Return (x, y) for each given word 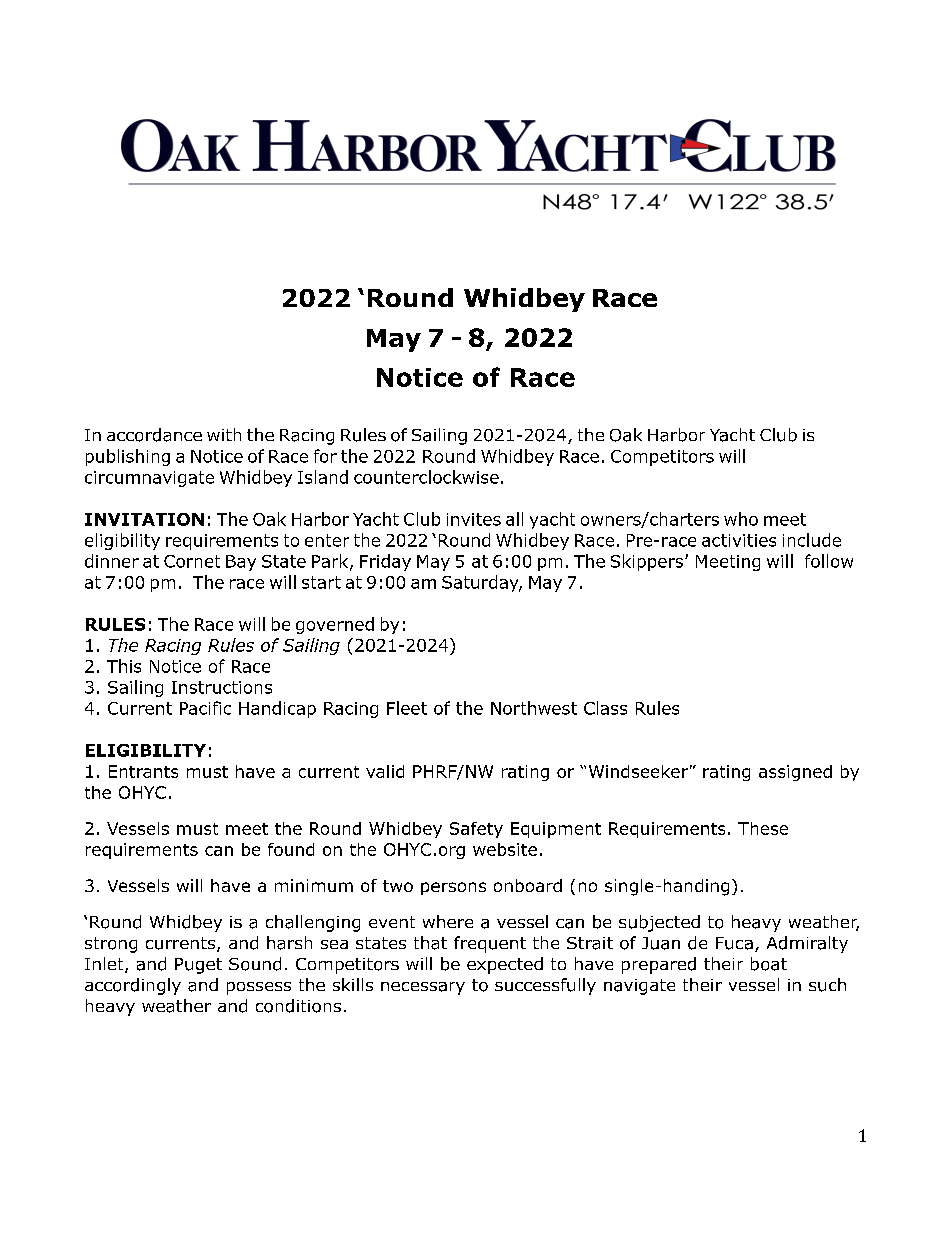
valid (385, 771)
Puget (198, 966)
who (741, 519)
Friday (385, 562)
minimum (314, 885)
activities (739, 540)
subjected (659, 923)
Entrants (143, 771)
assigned (795, 773)
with (224, 434)
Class (605, 708)
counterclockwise (426, 477)
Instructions (222, 687)
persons (453, 888)
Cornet (192, 561)
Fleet (407, 708)
